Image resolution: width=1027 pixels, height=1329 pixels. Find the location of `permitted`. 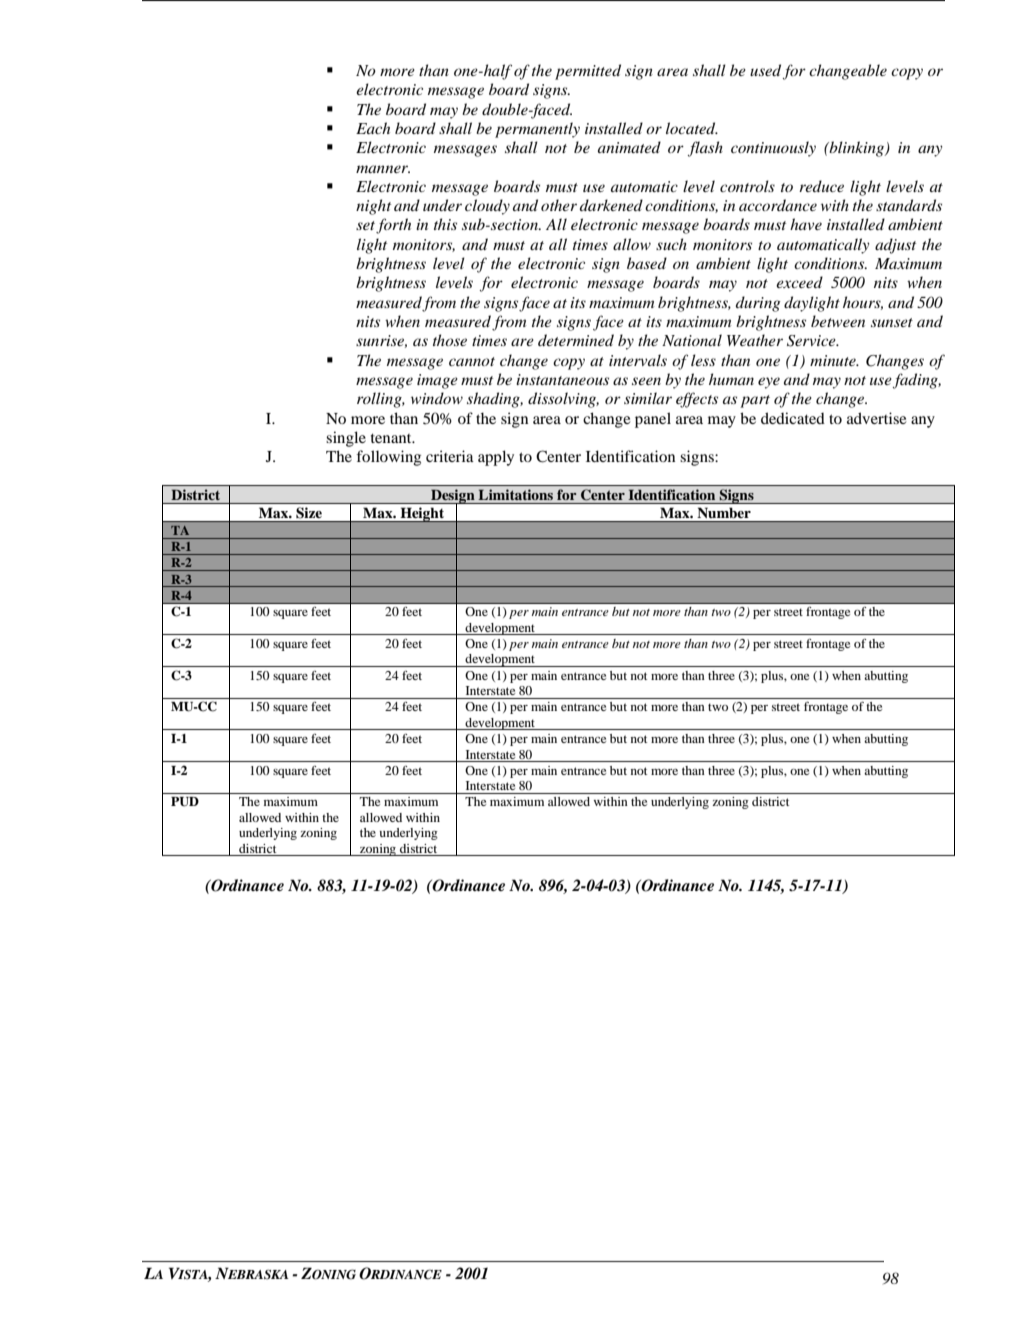

permitted is located at coordinates (588, 72).
